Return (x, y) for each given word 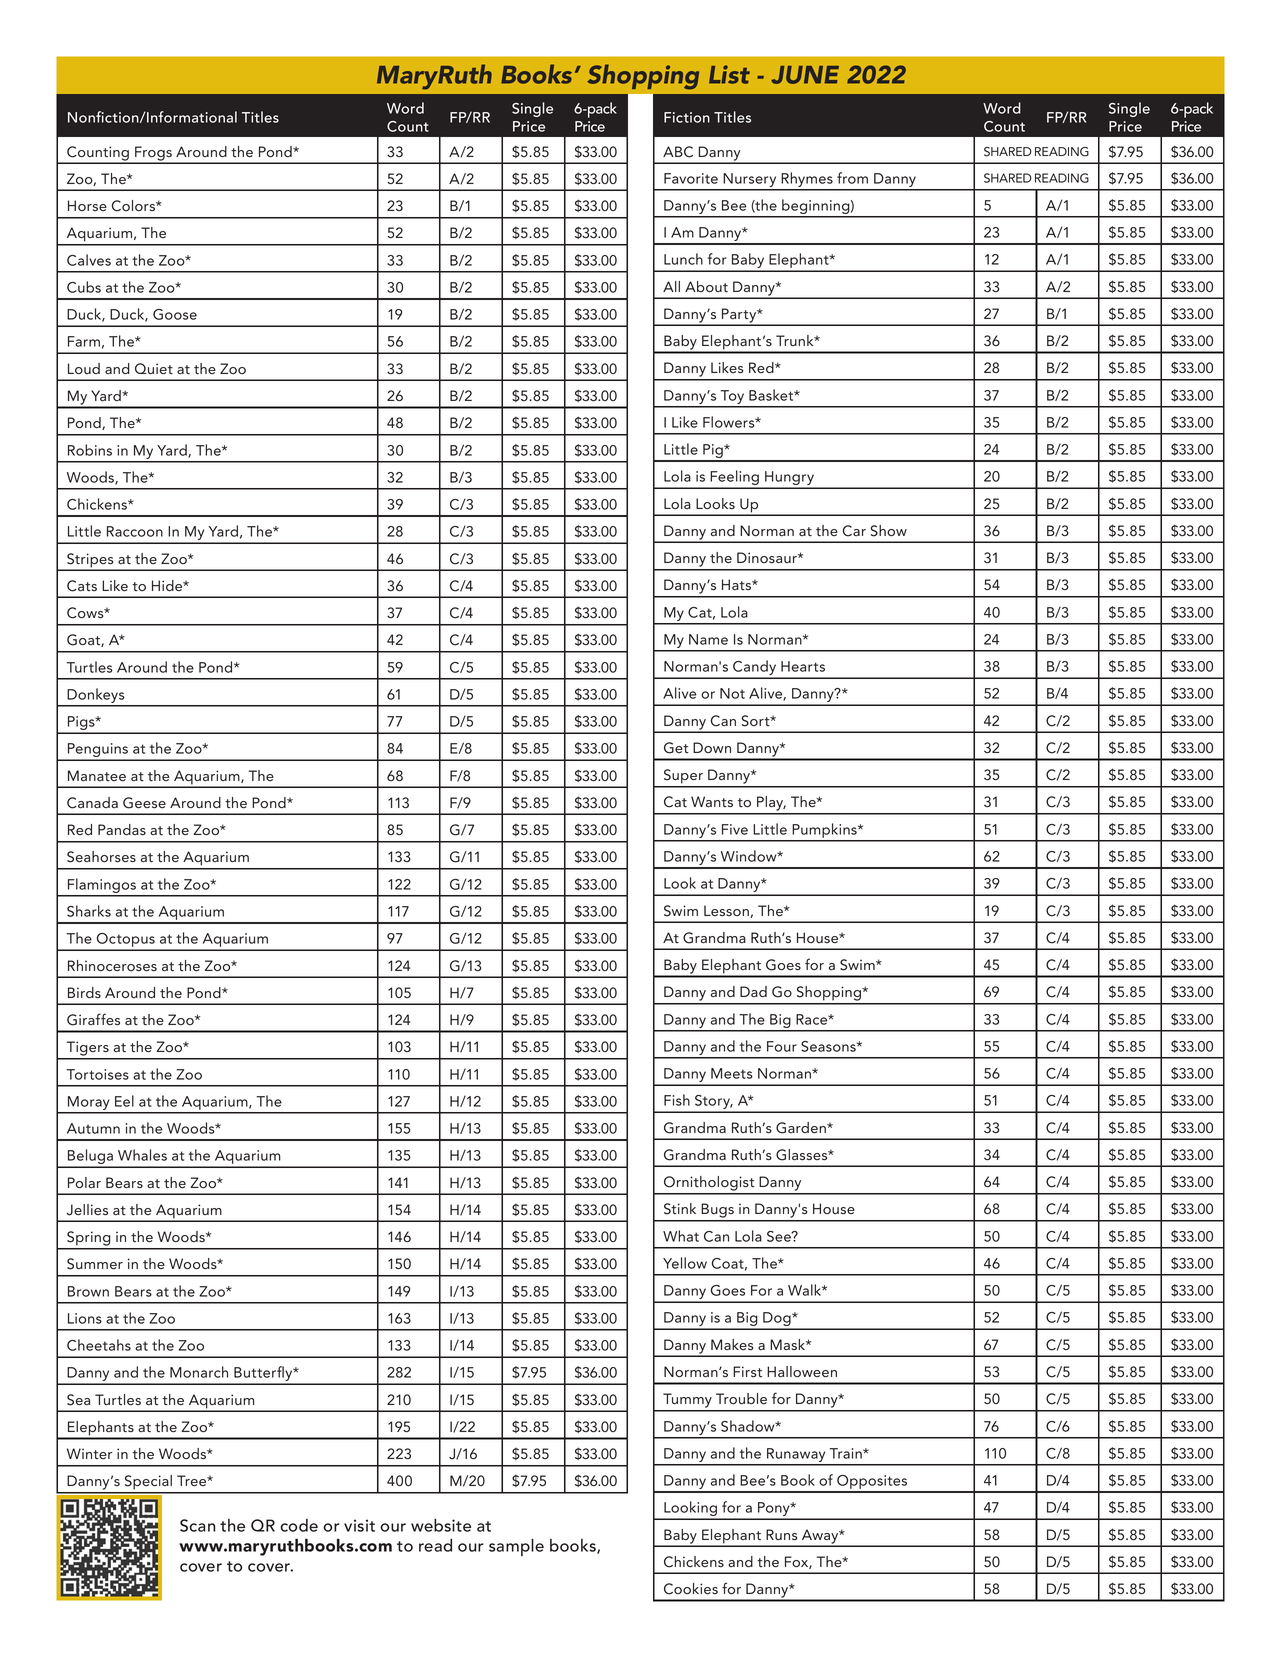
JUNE (805, 75)
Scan (198, 1525)
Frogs (153, 154)
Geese (144, 803)
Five (735, 829)
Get (676, 748)
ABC (678, 152)
